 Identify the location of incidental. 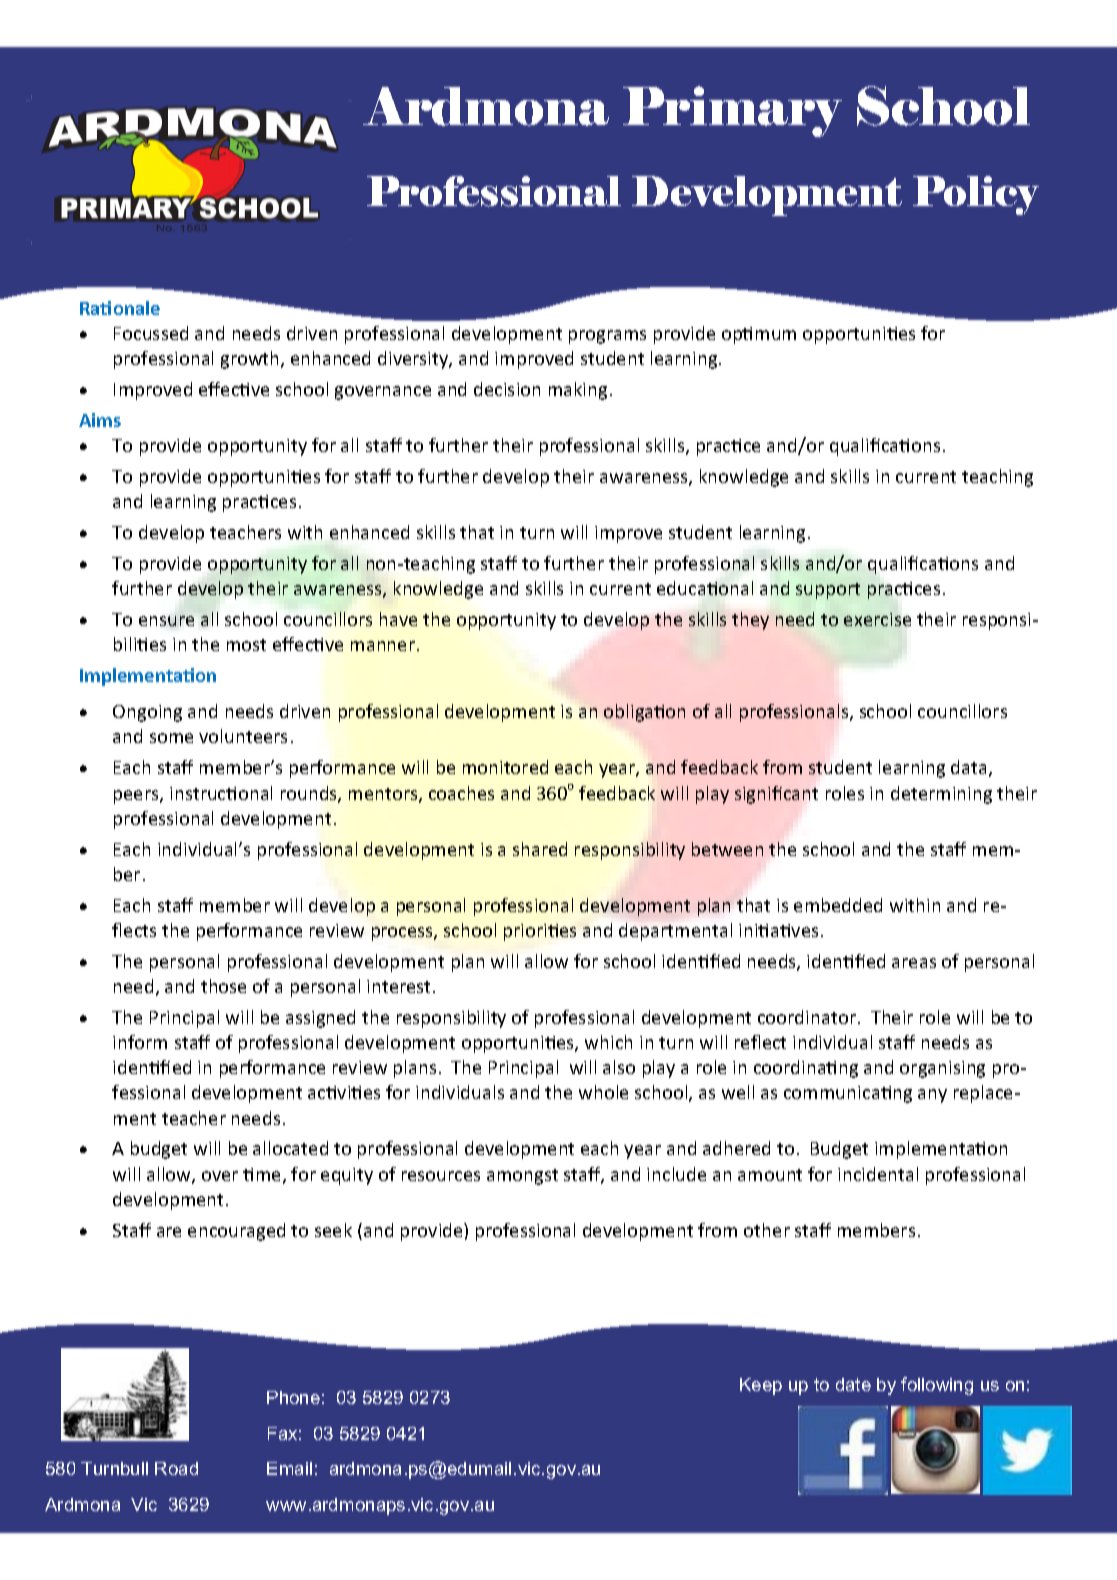
(878, 1174).
